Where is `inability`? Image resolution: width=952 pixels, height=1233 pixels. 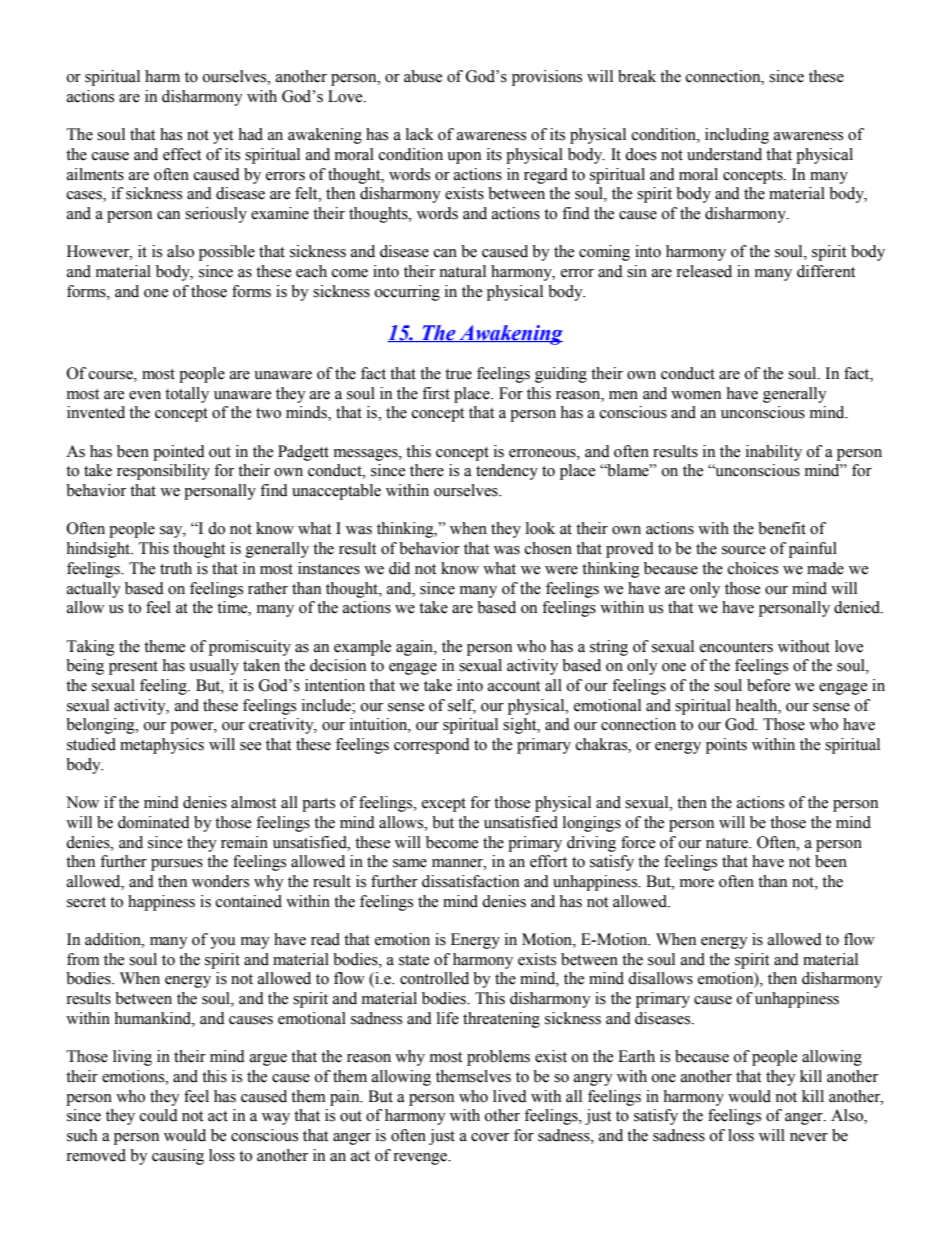
inability is located at coordinates (774, 453).
